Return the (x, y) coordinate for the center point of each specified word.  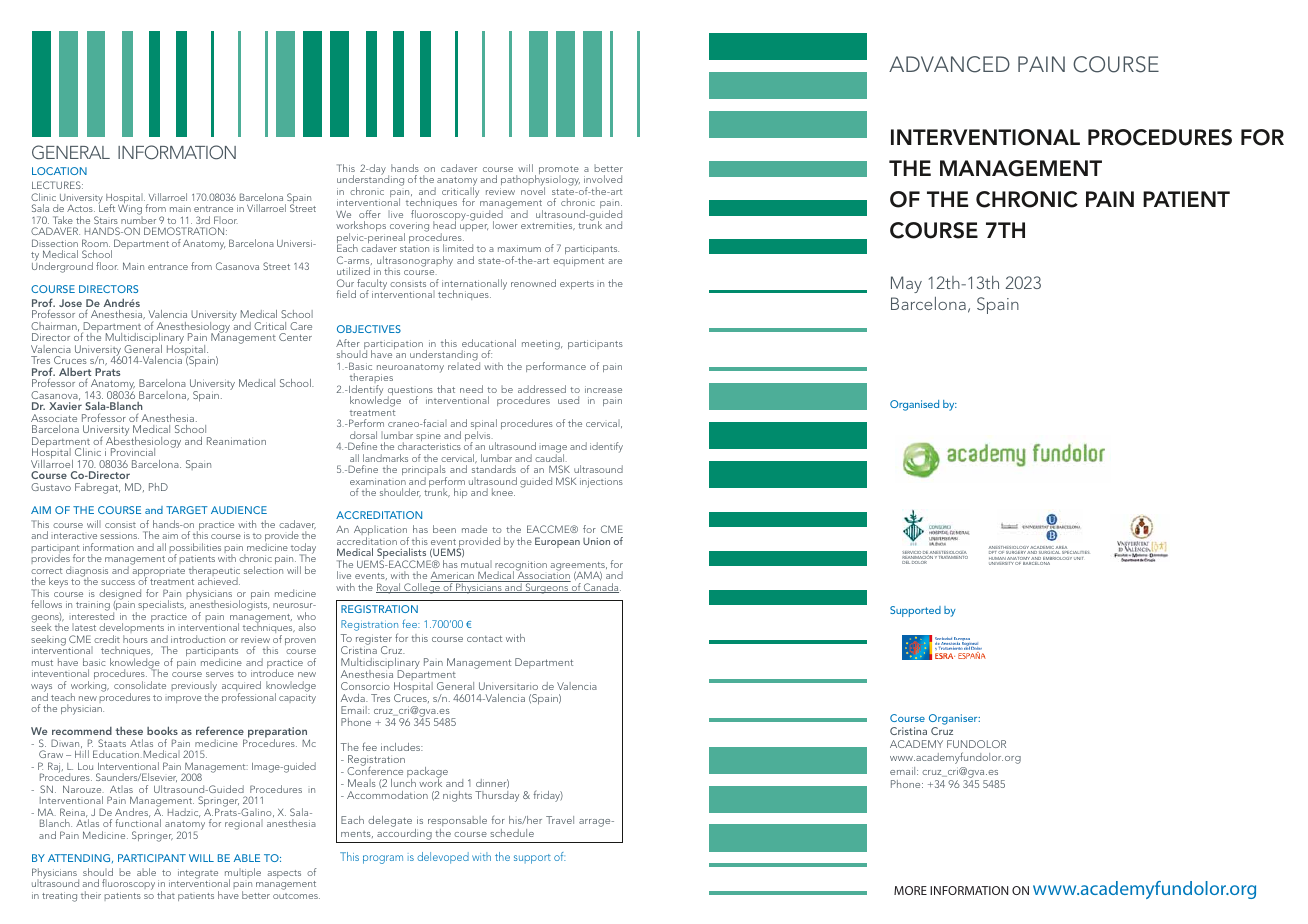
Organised (914, 405)
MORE (910, 890)
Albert (75, 373)
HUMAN (997, 560)
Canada (601, 588)
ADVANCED (949, 64)
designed (119, 595)
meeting (542, 345)
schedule (512, 833)
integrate (198, 875)
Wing (130, 211)
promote (559, 171)
